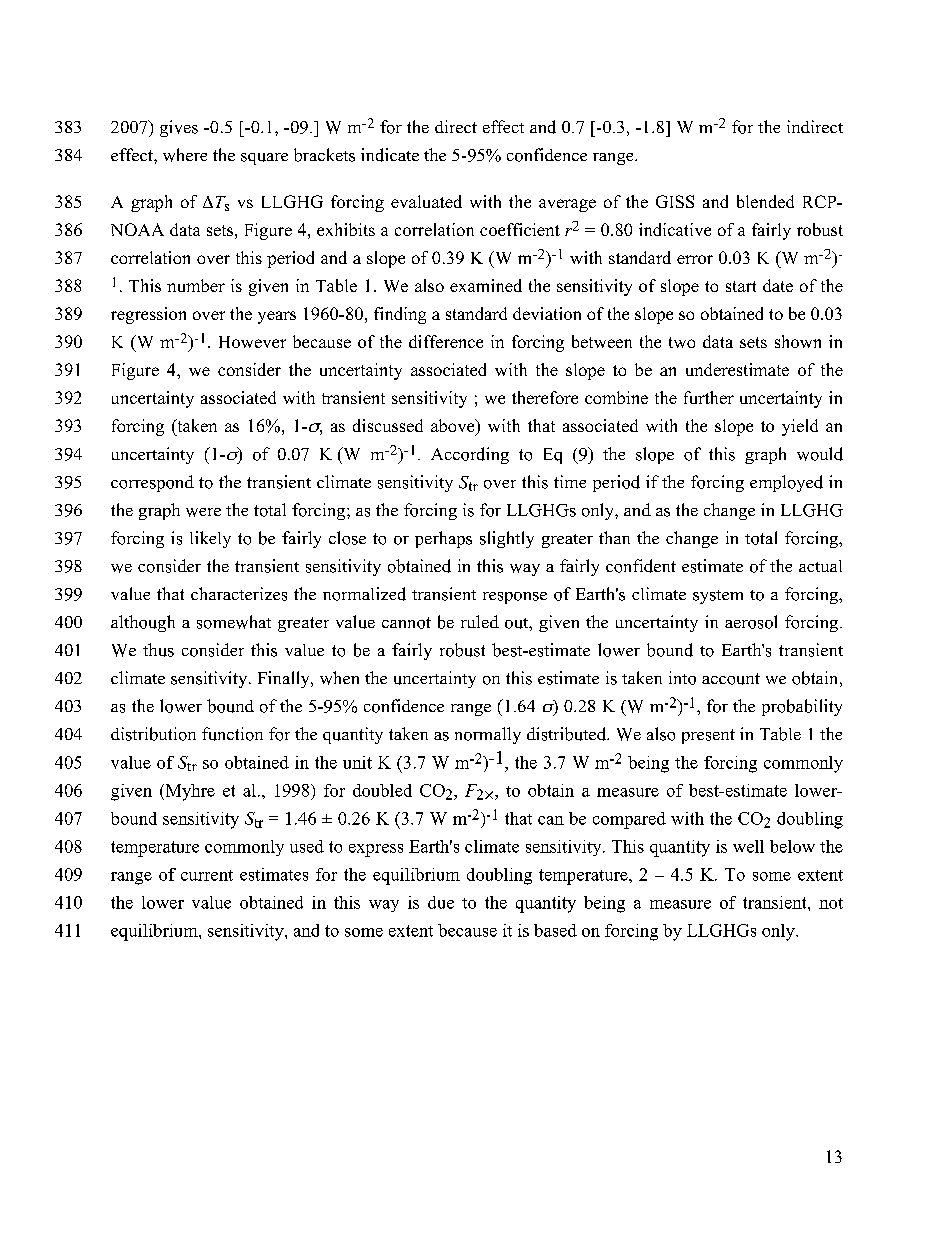 The height and width of the document is (1233, 952). What do you see at coordinates (210, 539) in the document?
I see `likely` at bounding box center [210, 539].
